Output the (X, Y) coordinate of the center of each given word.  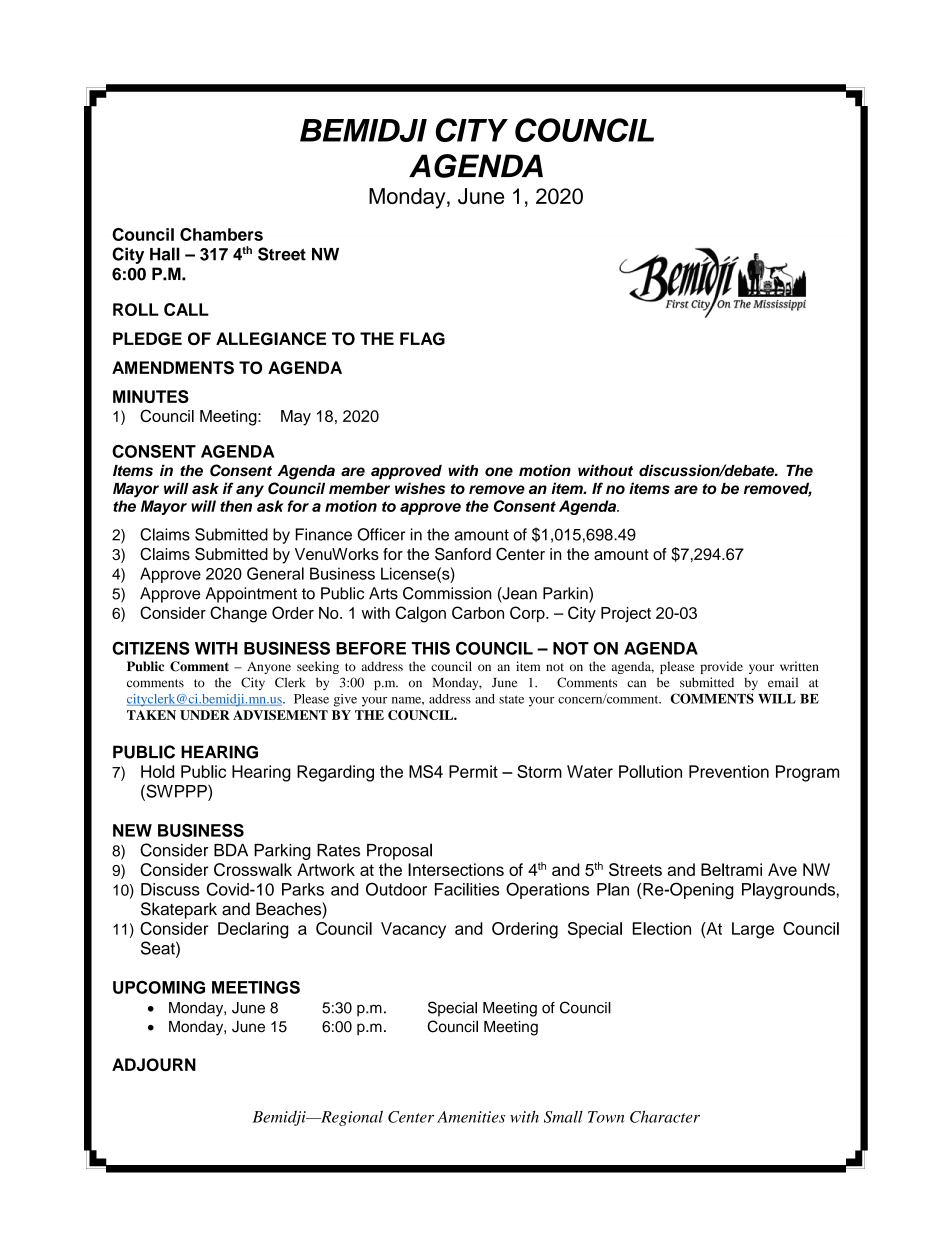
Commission (447, 593)
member (359, 488)
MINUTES (151, 396)
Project (626, 614)
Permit (473, 771)
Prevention (729, 771)
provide (721, 667)
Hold (157, 771)
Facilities (467, 889)
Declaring (253, 930)
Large (753, 930)
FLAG (422, 338)
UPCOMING (159, 987)
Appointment (251, 595)
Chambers (221, 234)
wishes (420, 488)
